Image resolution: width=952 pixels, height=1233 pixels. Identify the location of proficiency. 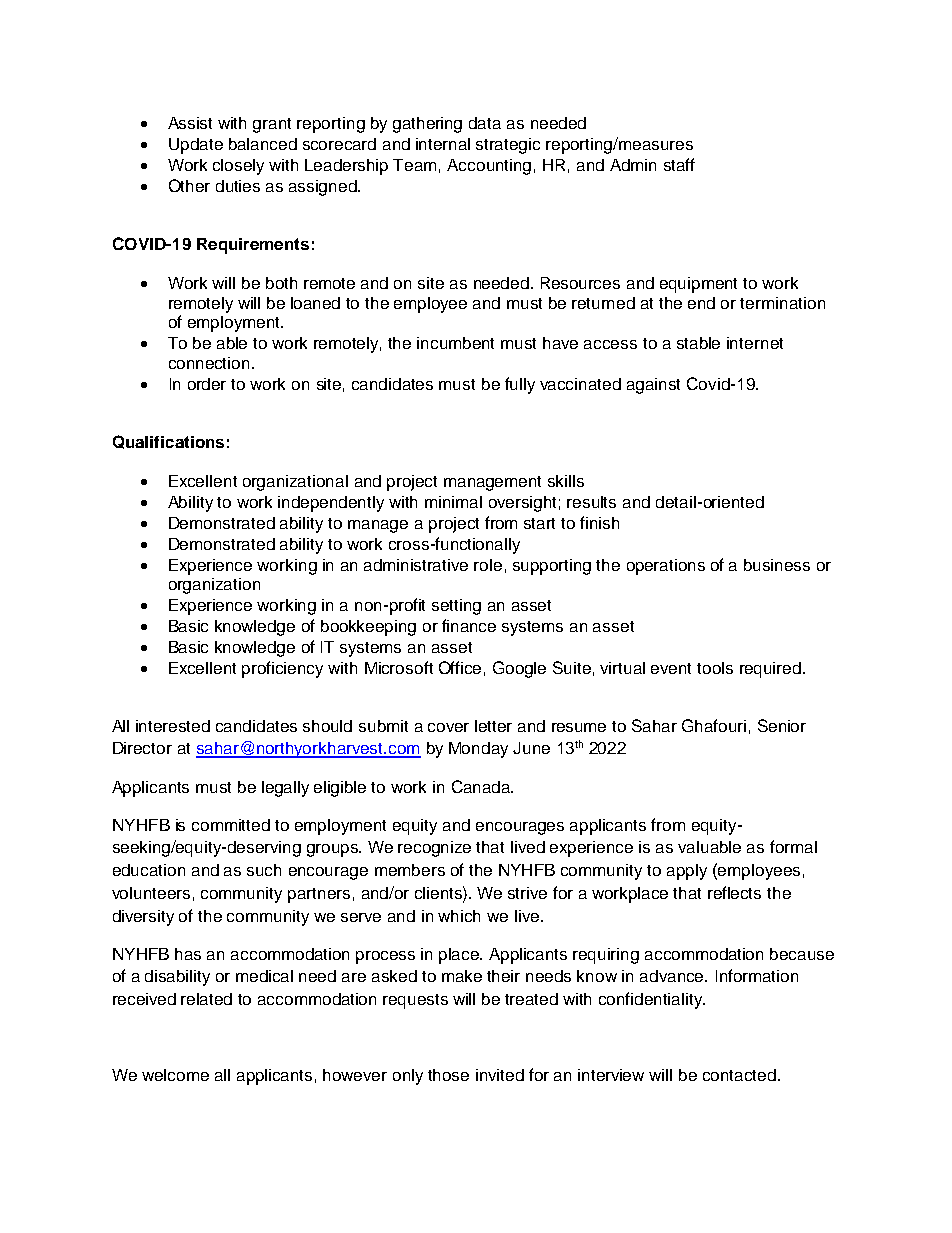
(282, 669).
